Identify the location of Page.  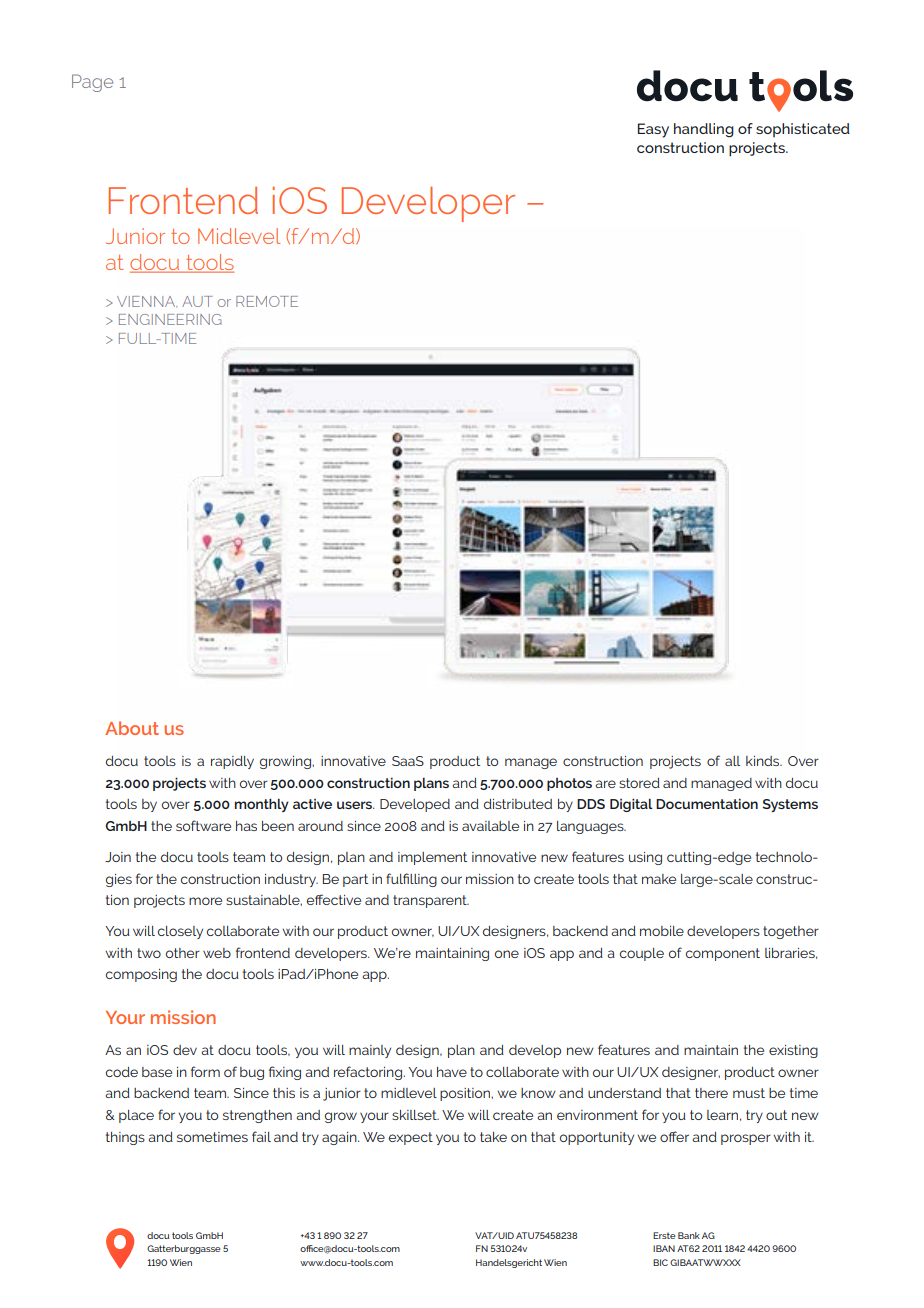
(92, 83).
